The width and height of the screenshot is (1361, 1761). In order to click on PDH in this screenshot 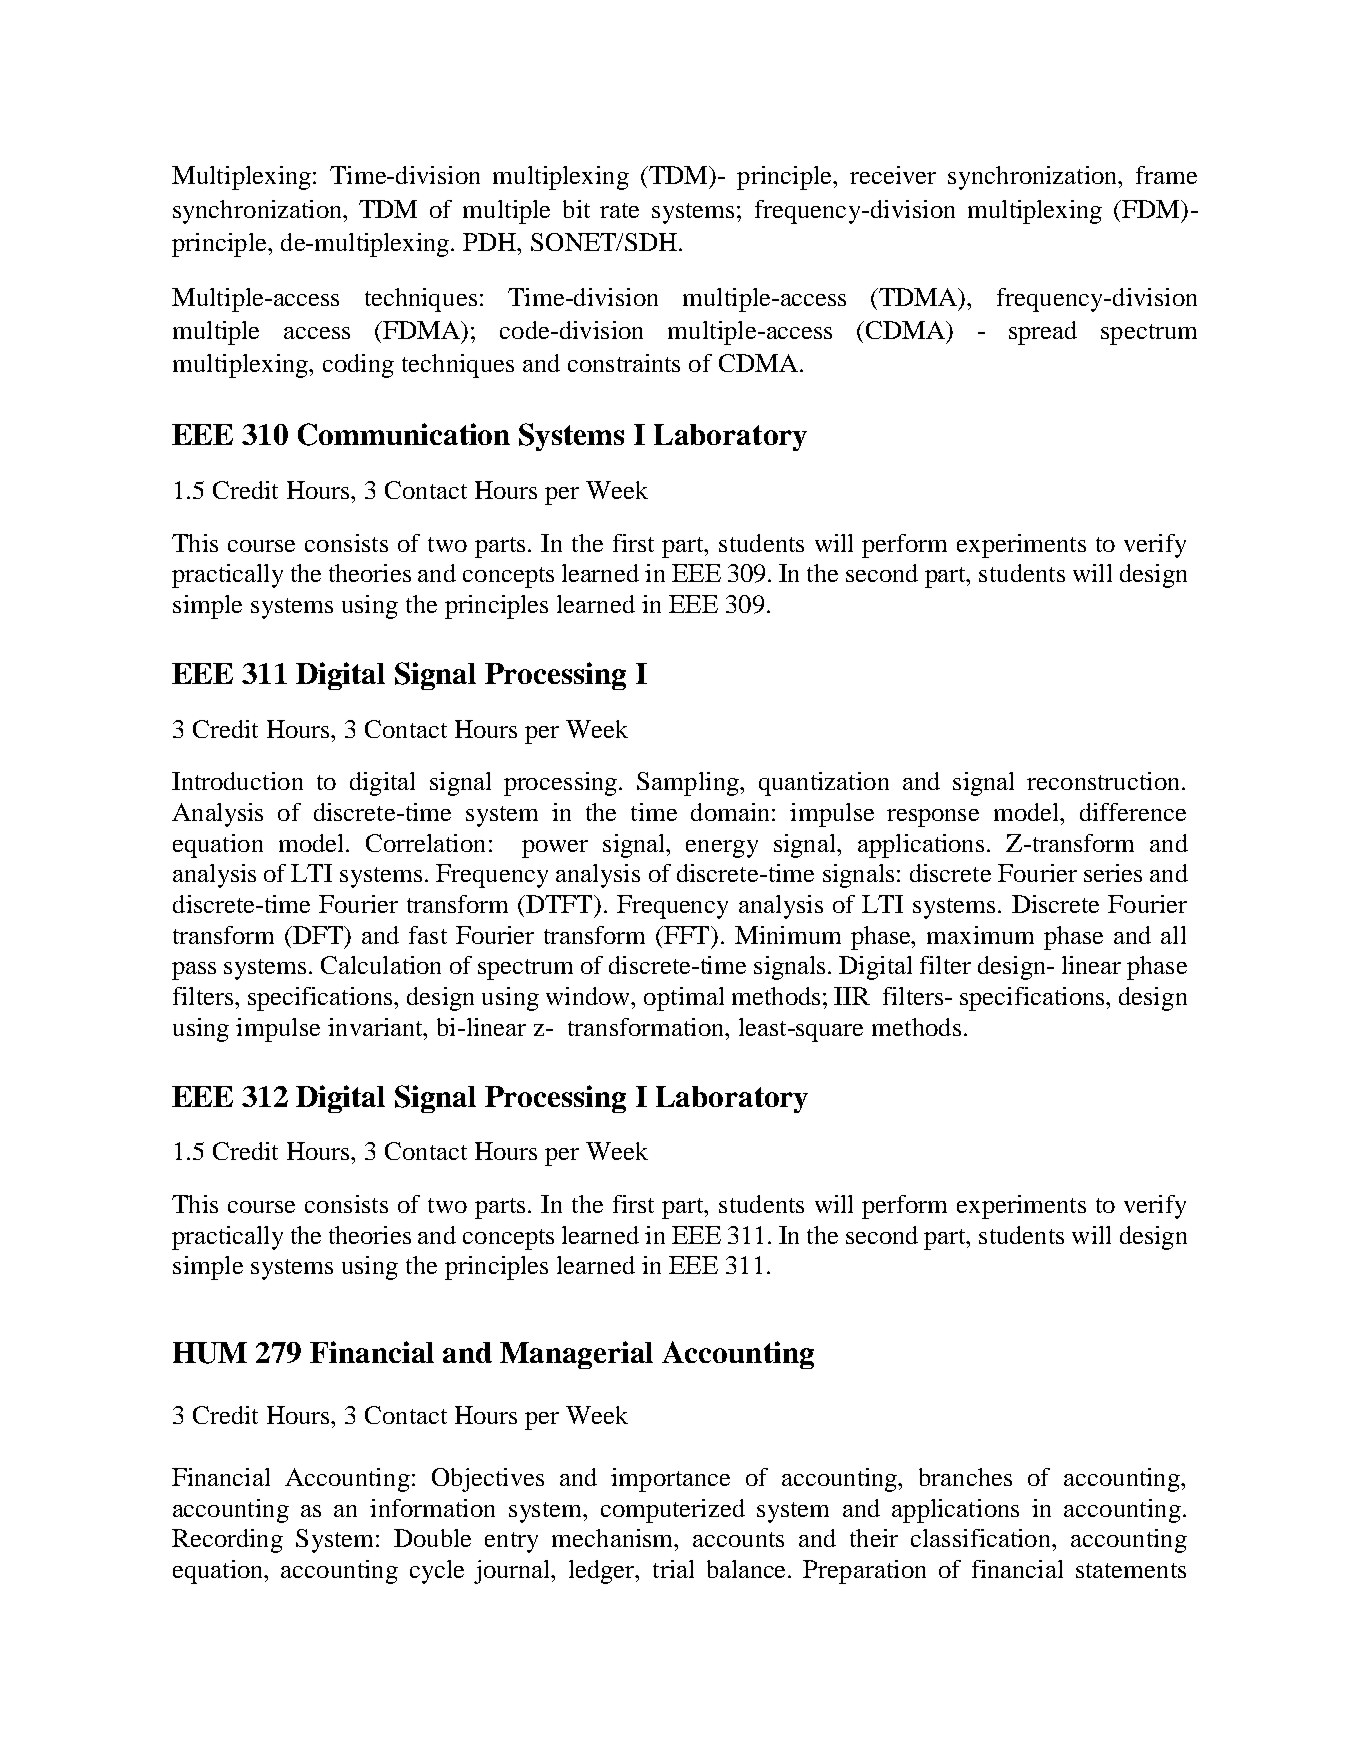, I will do `click(491, 242)`.
